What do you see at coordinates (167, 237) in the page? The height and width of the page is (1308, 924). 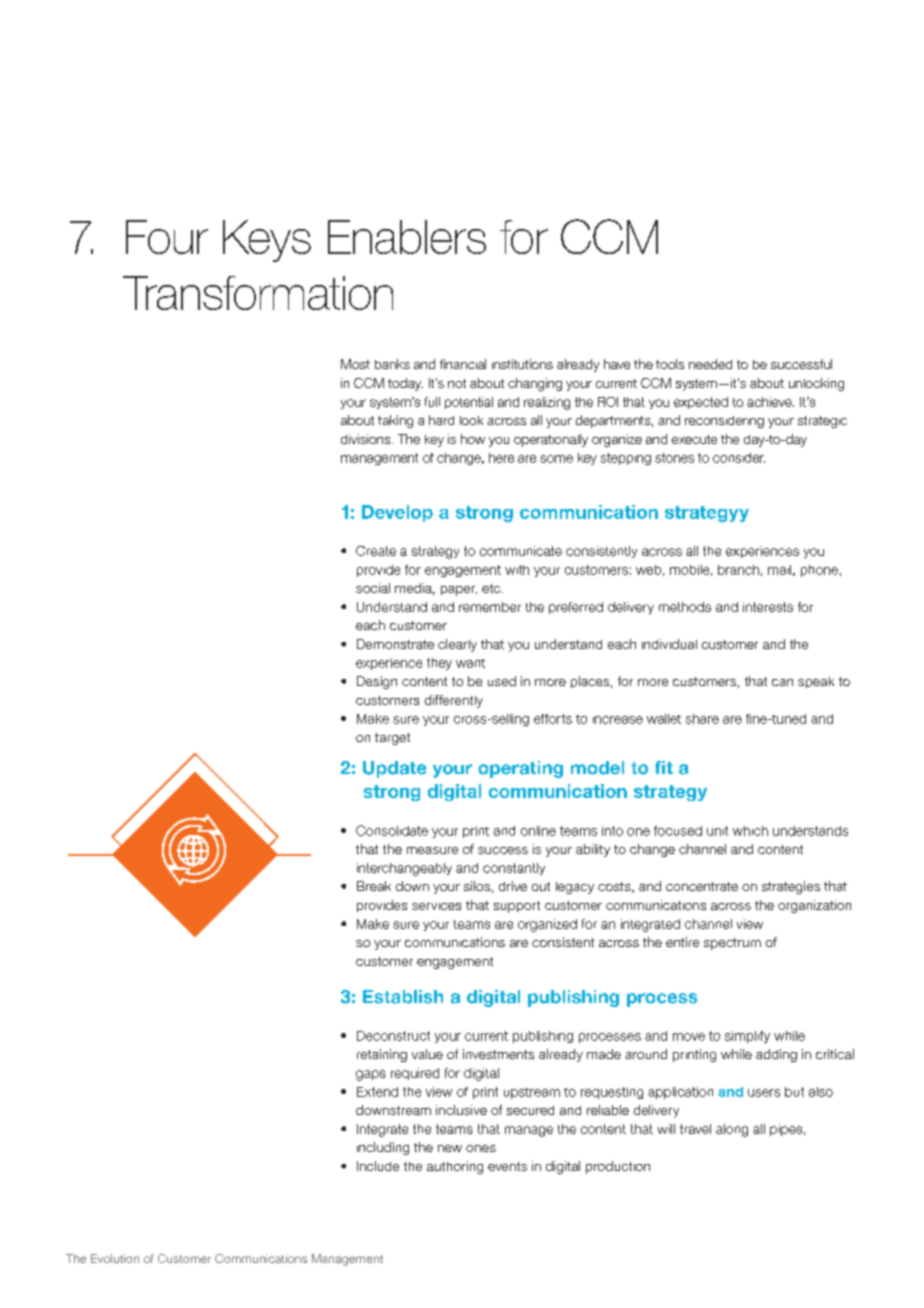 I see `Four` at bounding box center [167, 237].
